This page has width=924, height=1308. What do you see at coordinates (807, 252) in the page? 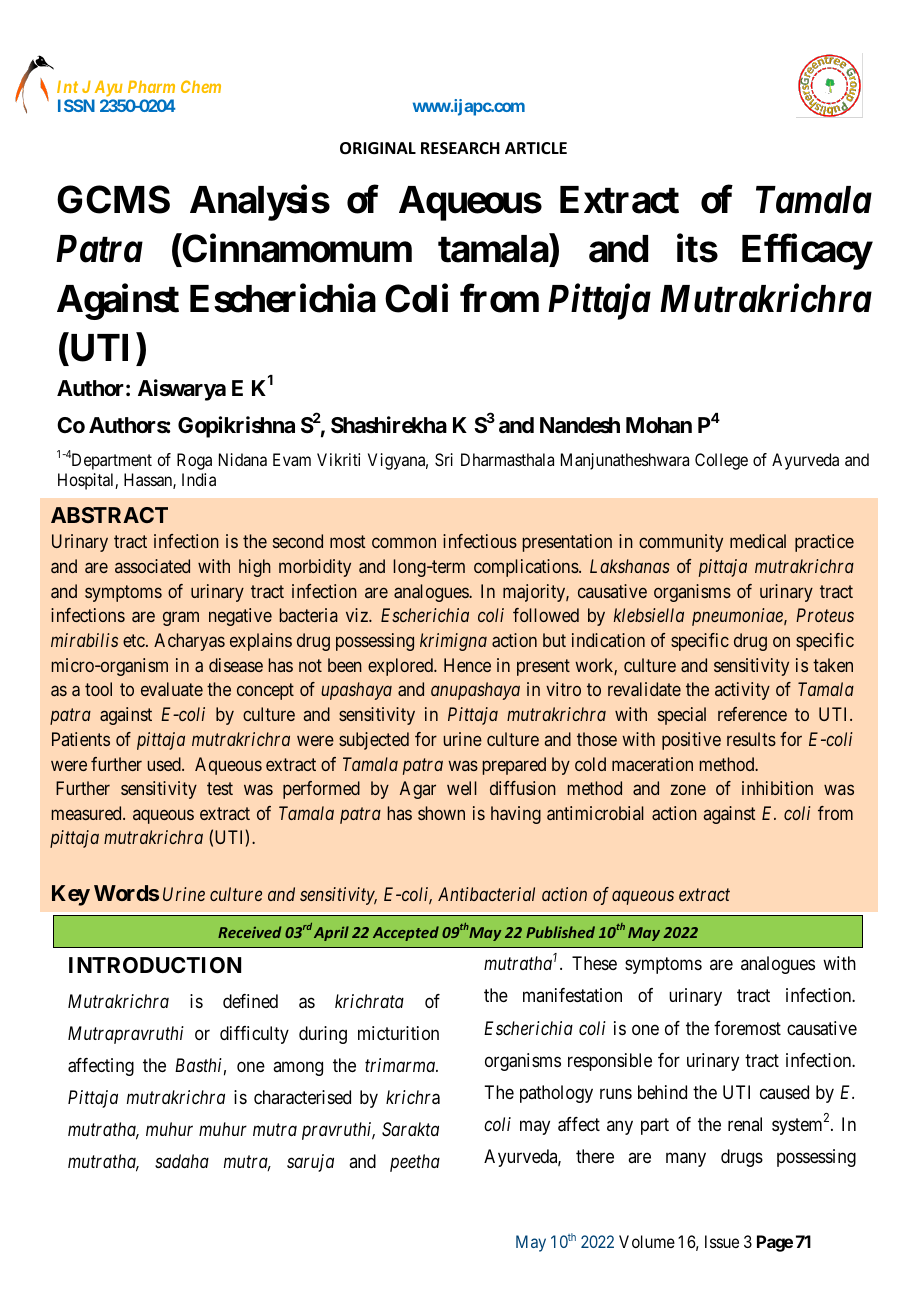
I see `Efficacy` at bounding box center [807, 252].
